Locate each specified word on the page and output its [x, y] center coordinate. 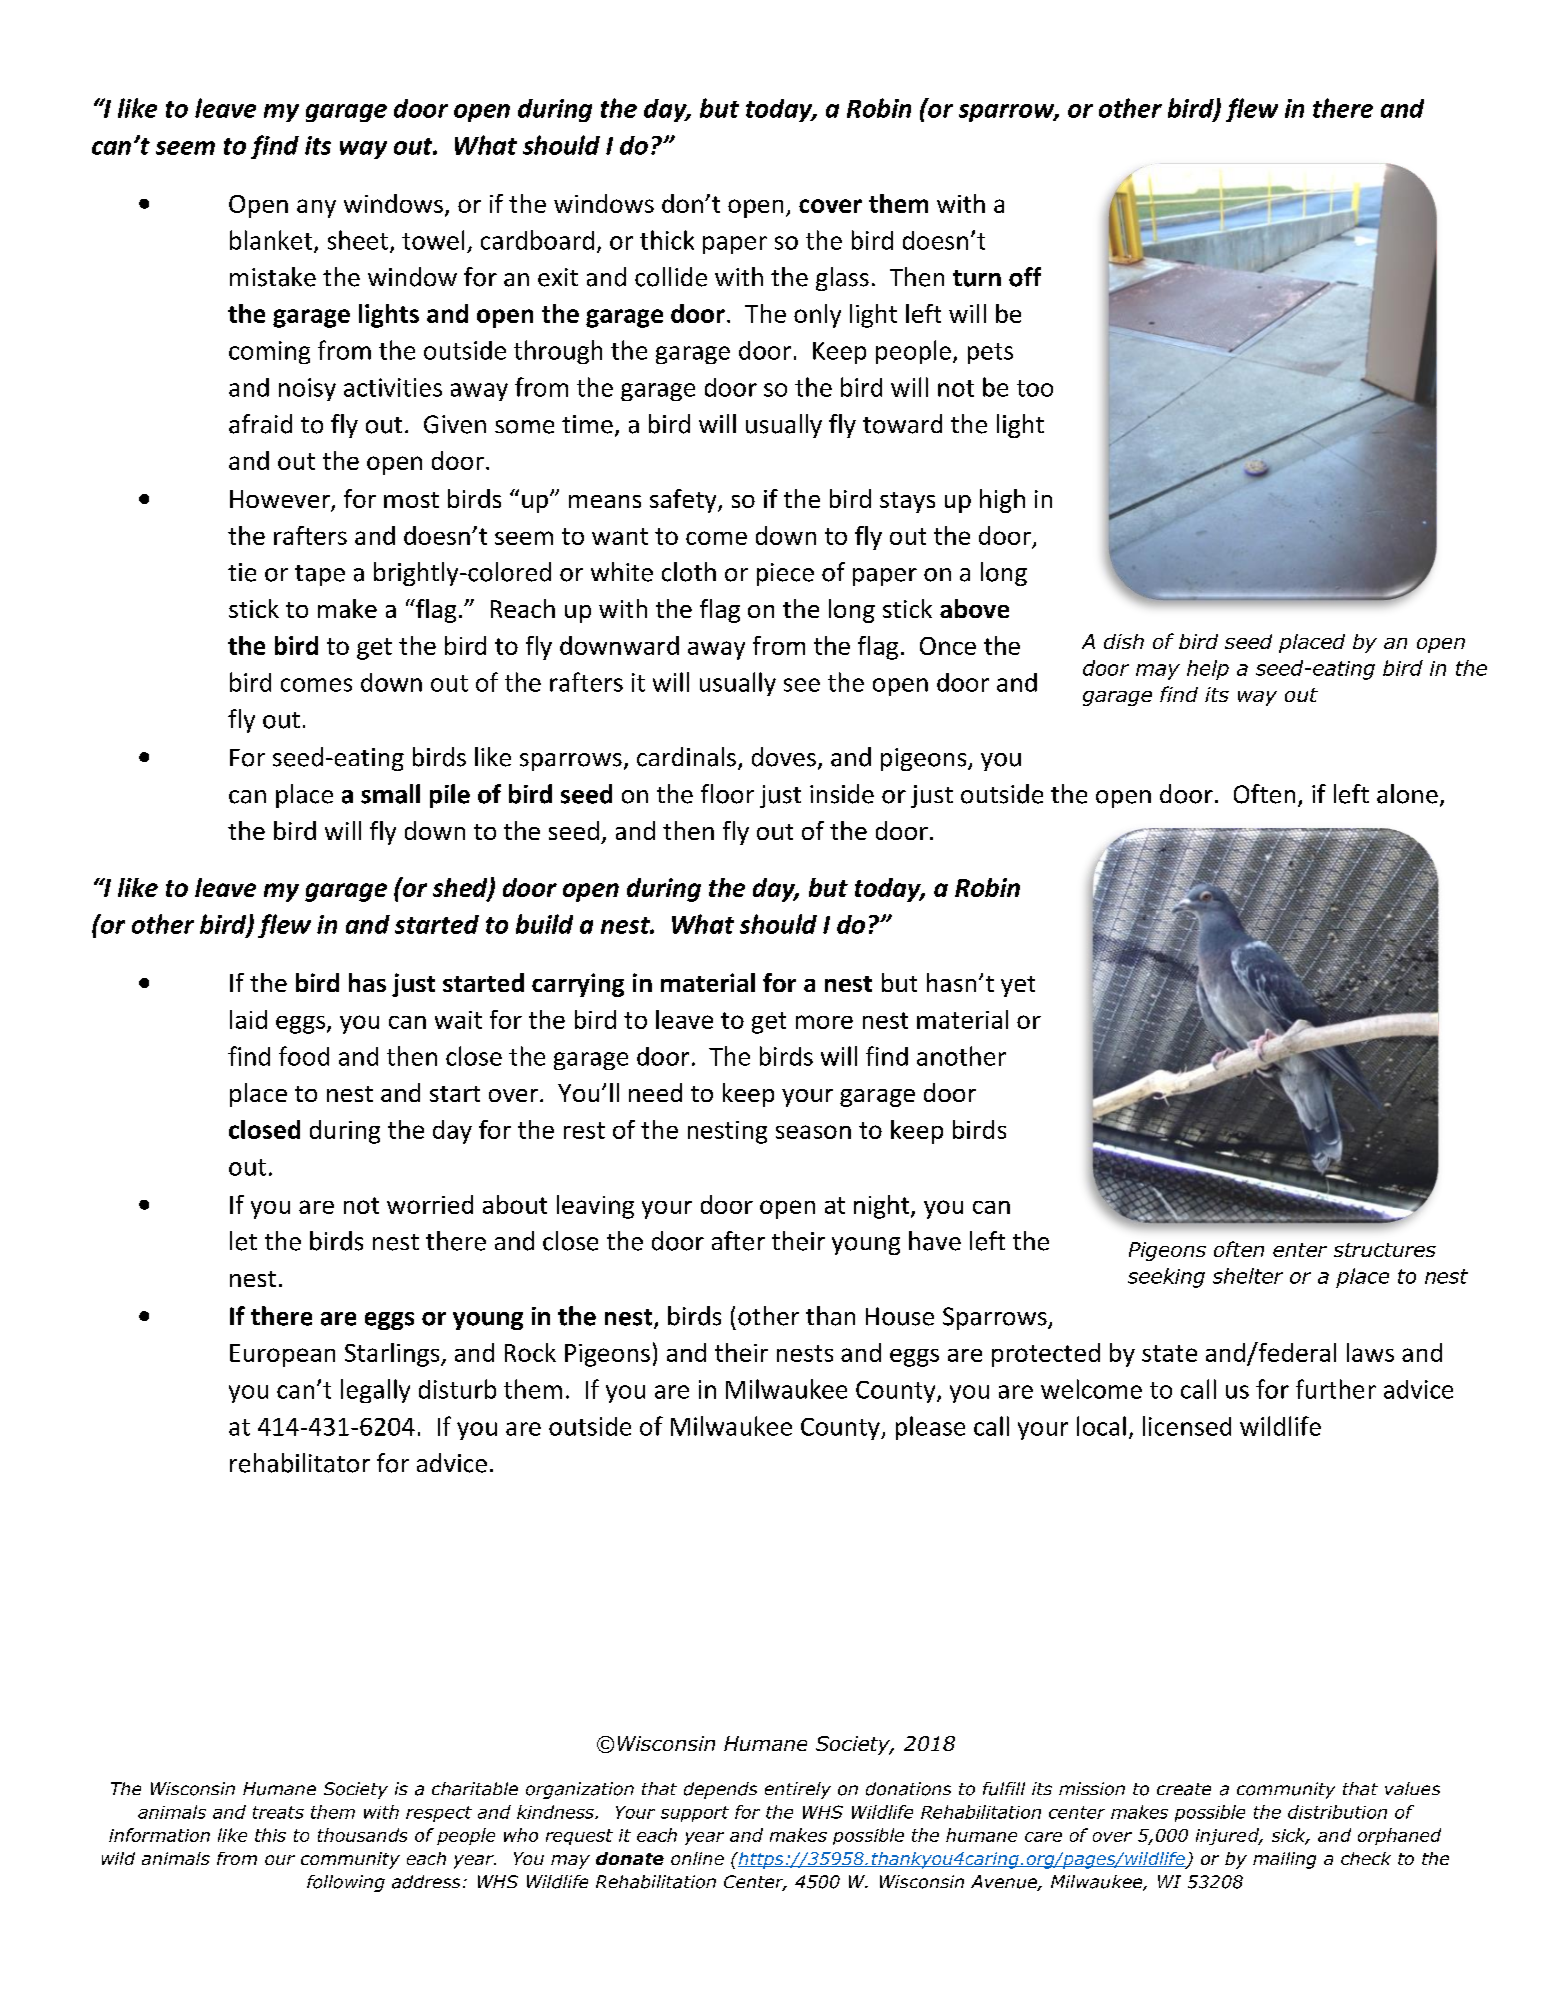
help [1208, 670]
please [930, 1428]
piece [785, 574]
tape [320, 575]
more [824, 1022]
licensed [1187, 1426]
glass [842, 279]
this [270, 1835]
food [304, 1056]
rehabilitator [300, 1463]
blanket [272, 241]
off [1025, 277]
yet [1018, 986]
